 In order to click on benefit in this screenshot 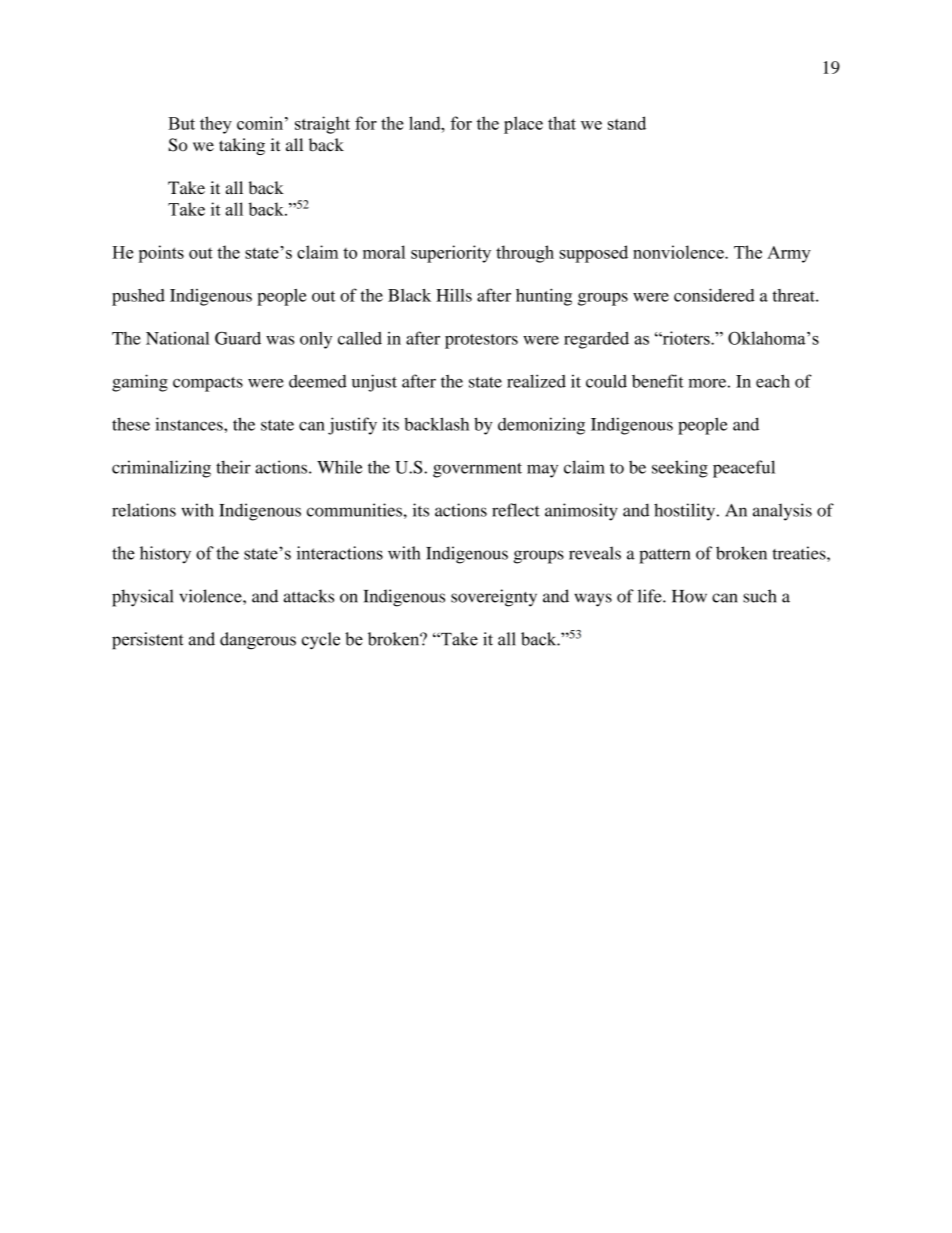, I will do `click(658, 381)`.
